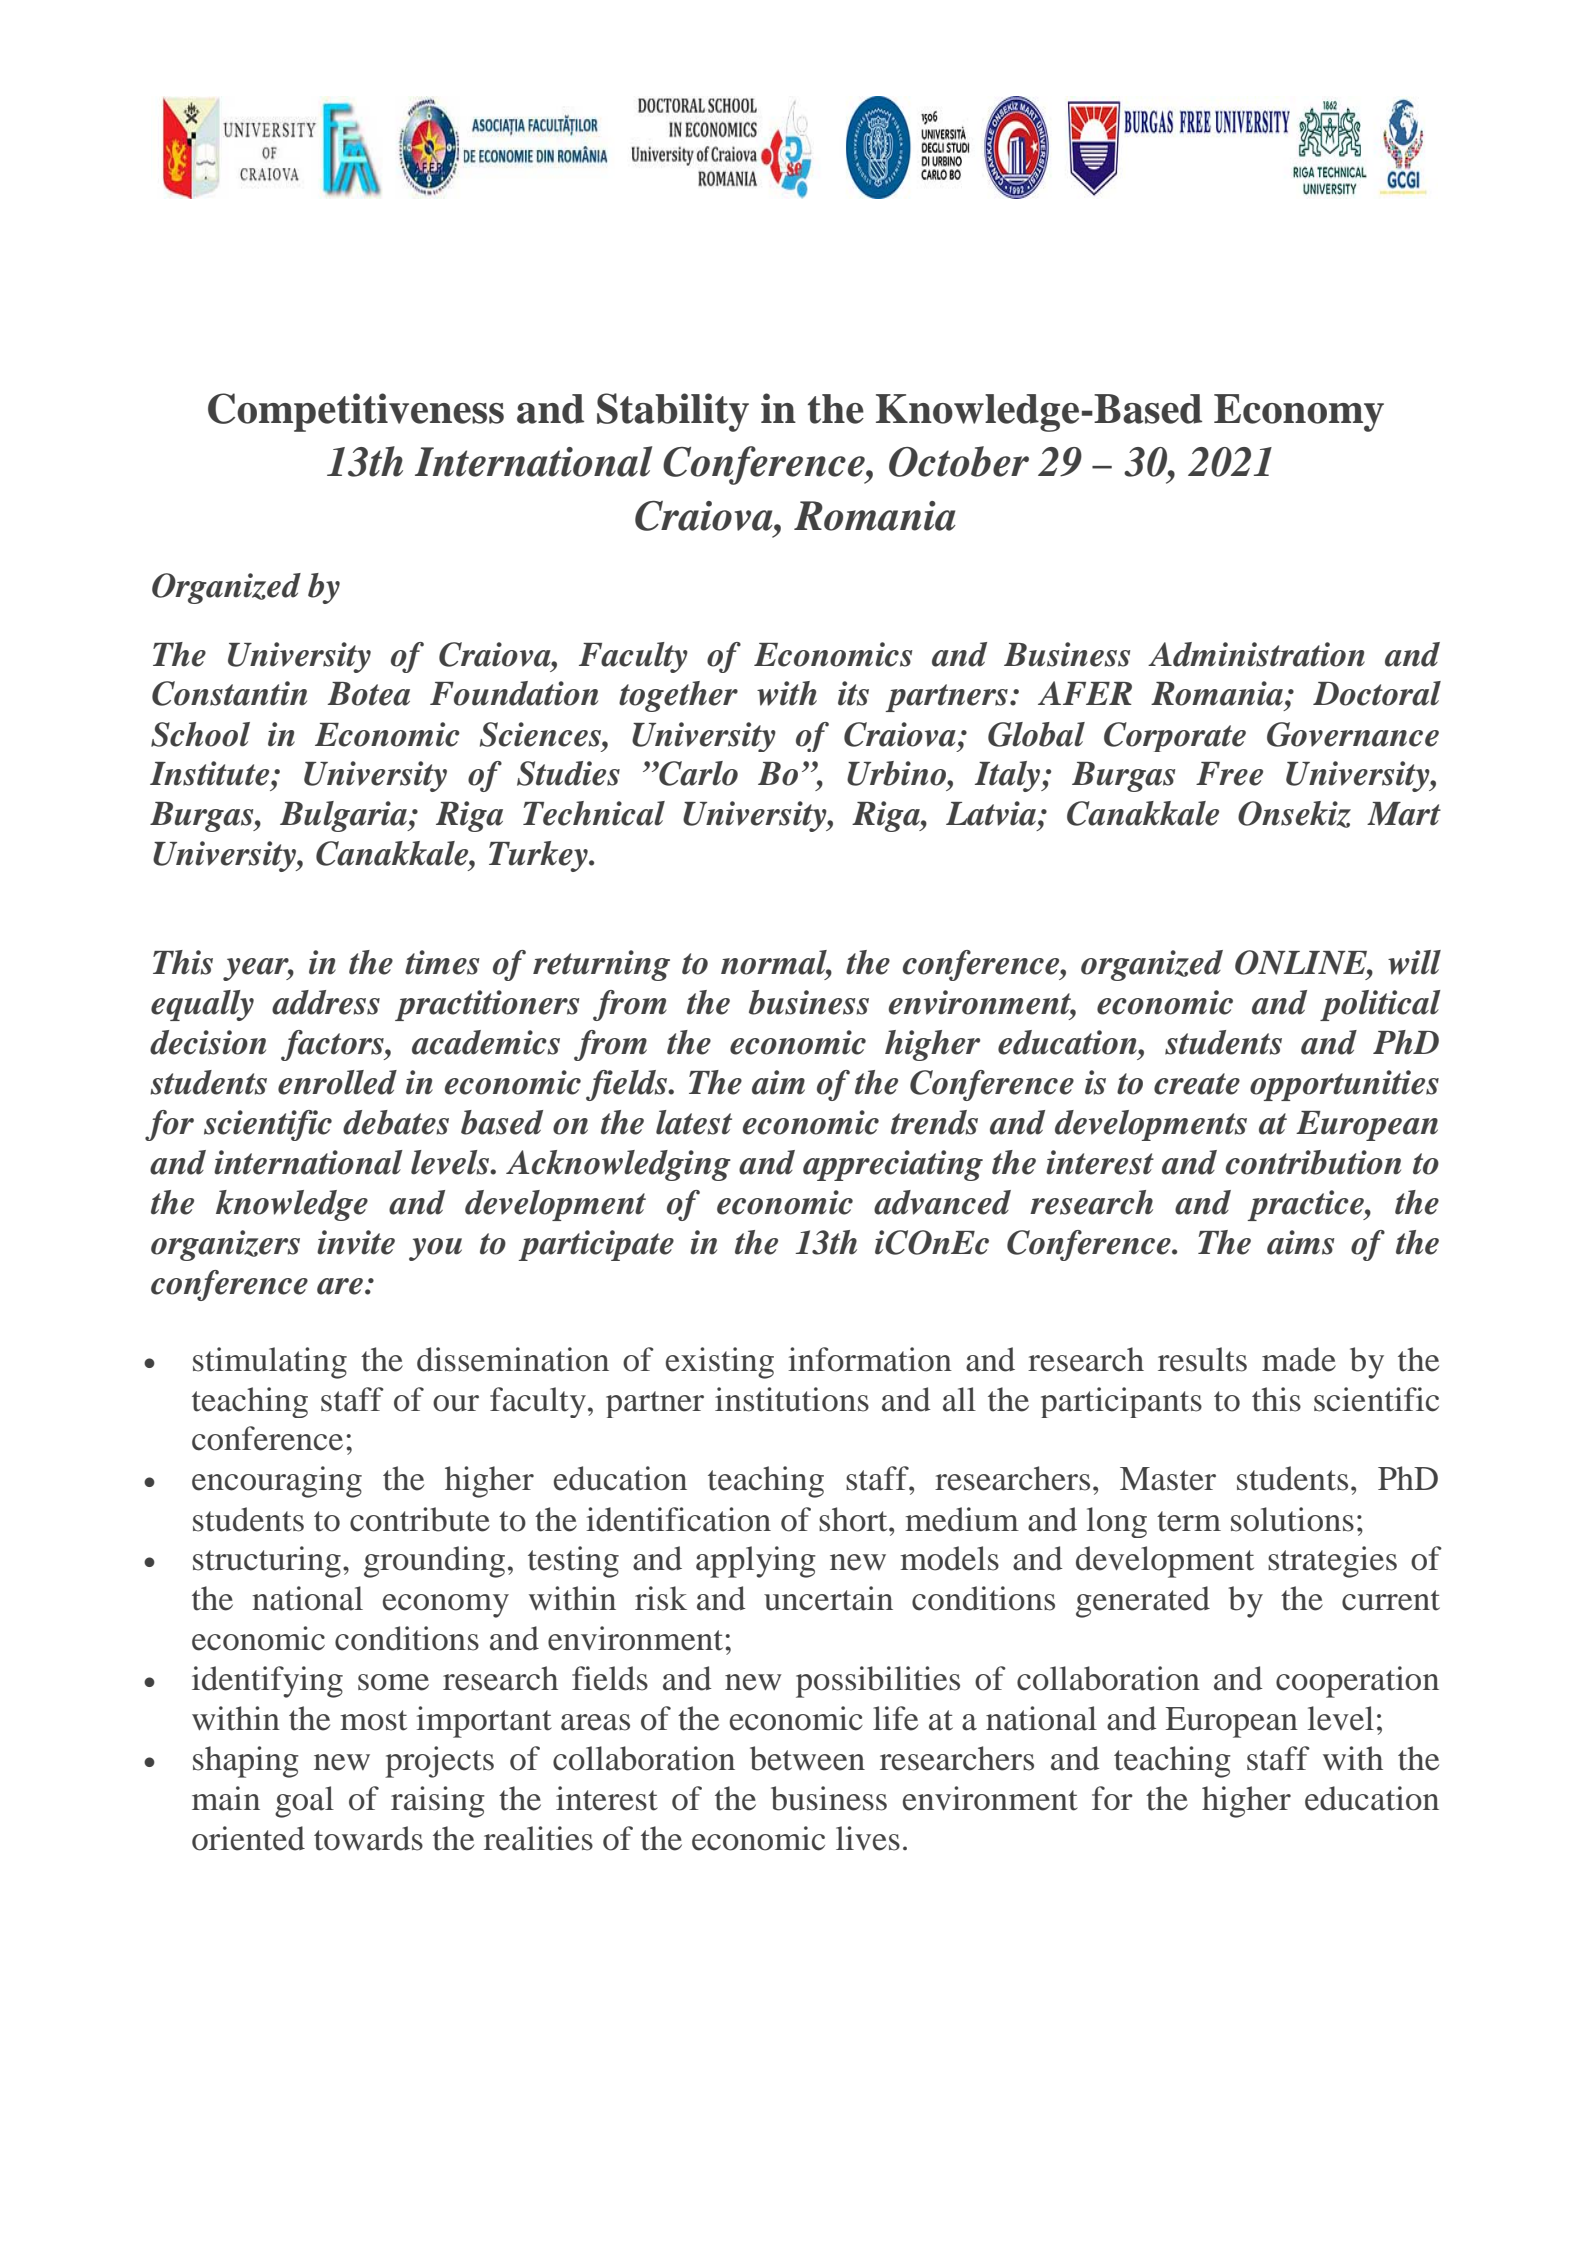  Describe the element at coordinates (356, 412) in the screenshot. I see `Competitiveness` at that location.
